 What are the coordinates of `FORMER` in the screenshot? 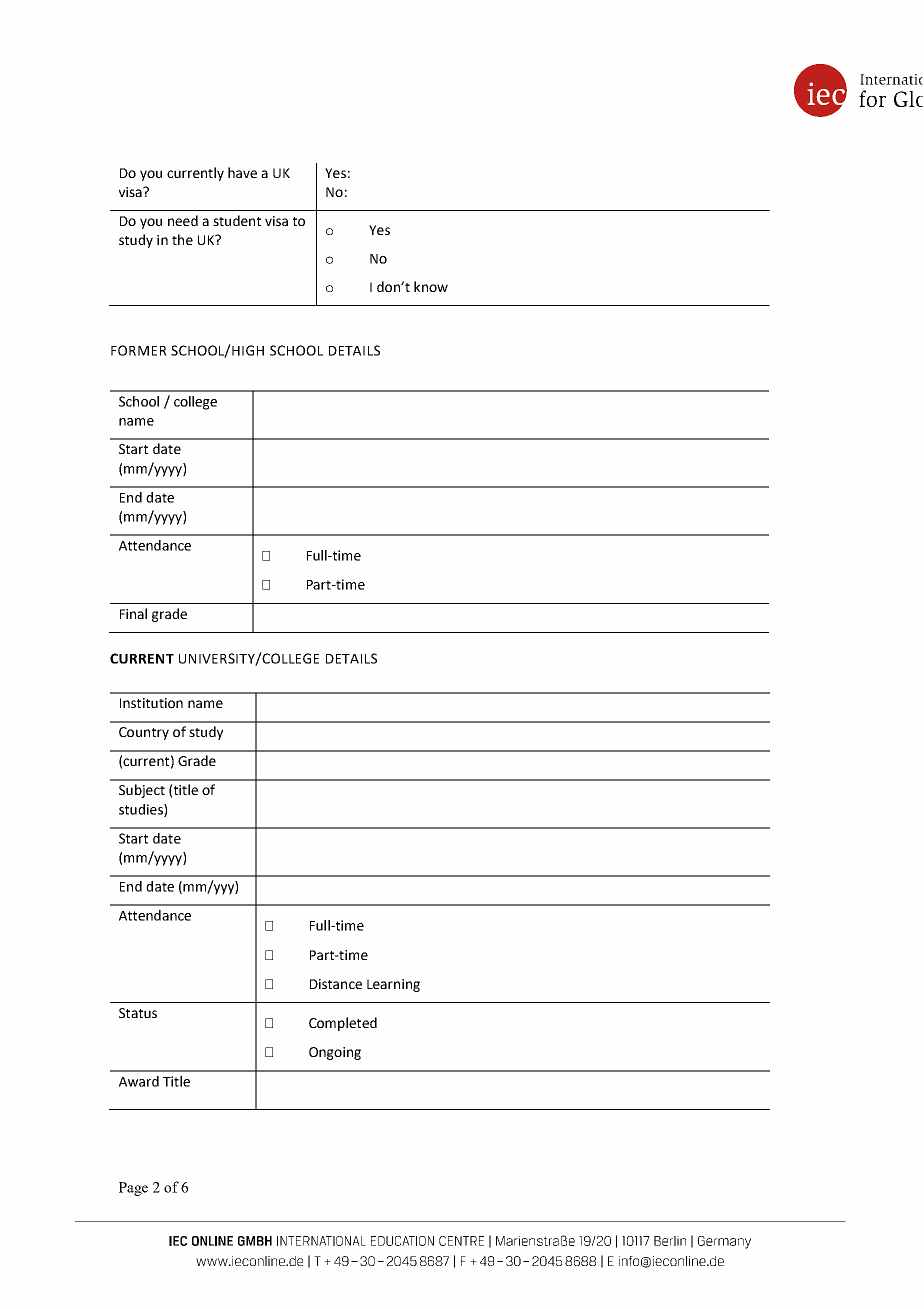 It's located at (139, 350).
